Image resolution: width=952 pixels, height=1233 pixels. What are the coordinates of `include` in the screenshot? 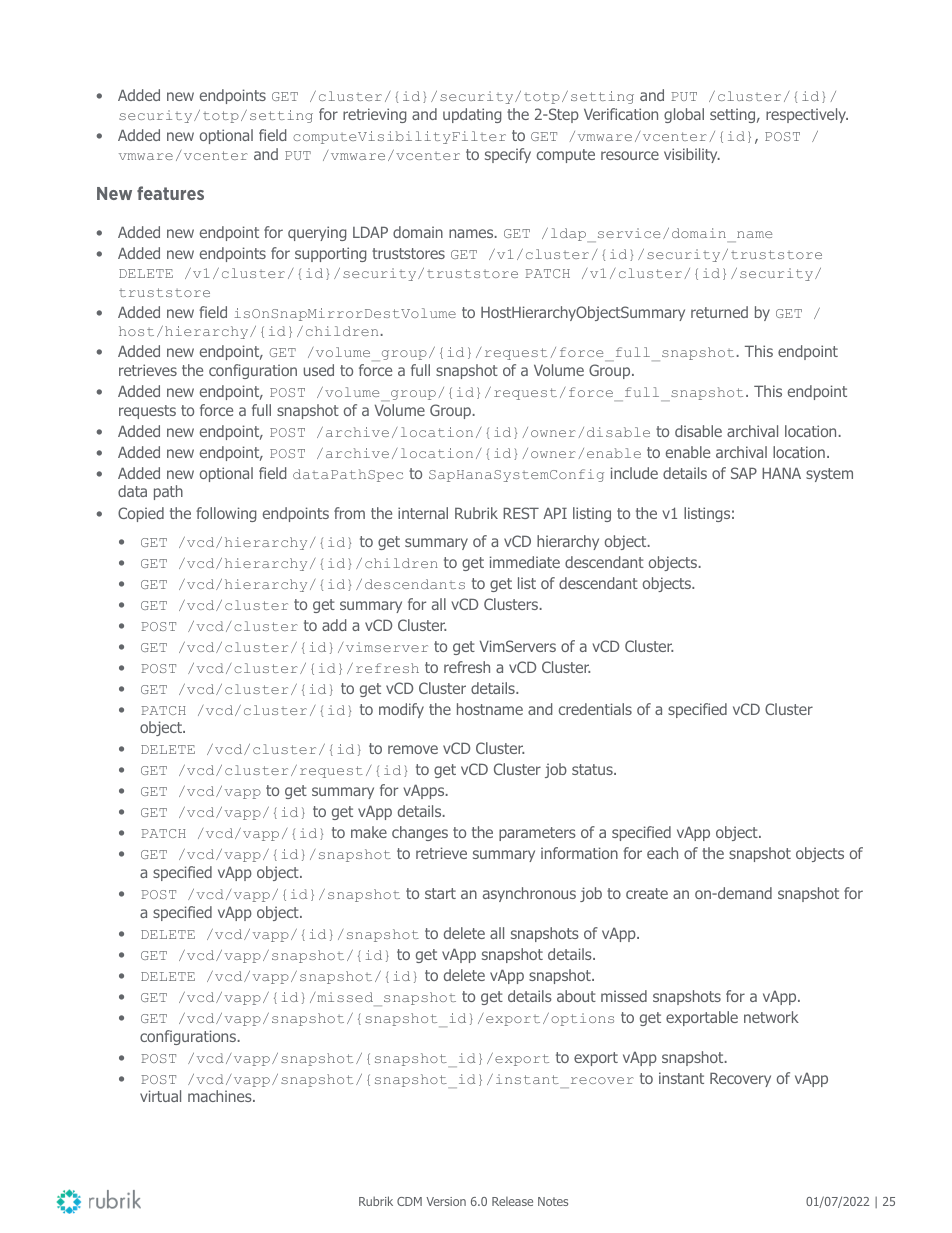 It's located at (634, 473).
